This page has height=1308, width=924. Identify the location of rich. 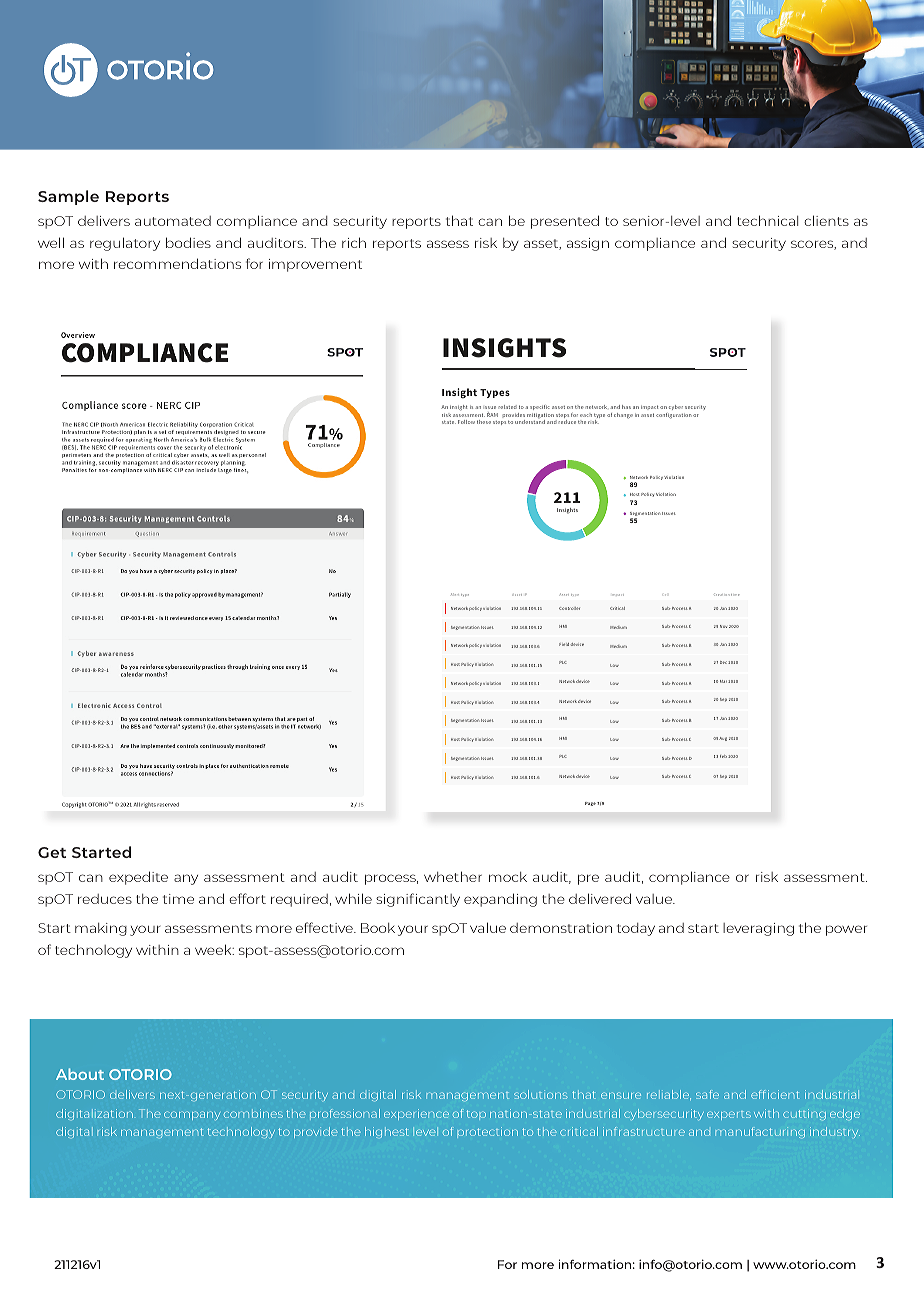
(354, 242).
